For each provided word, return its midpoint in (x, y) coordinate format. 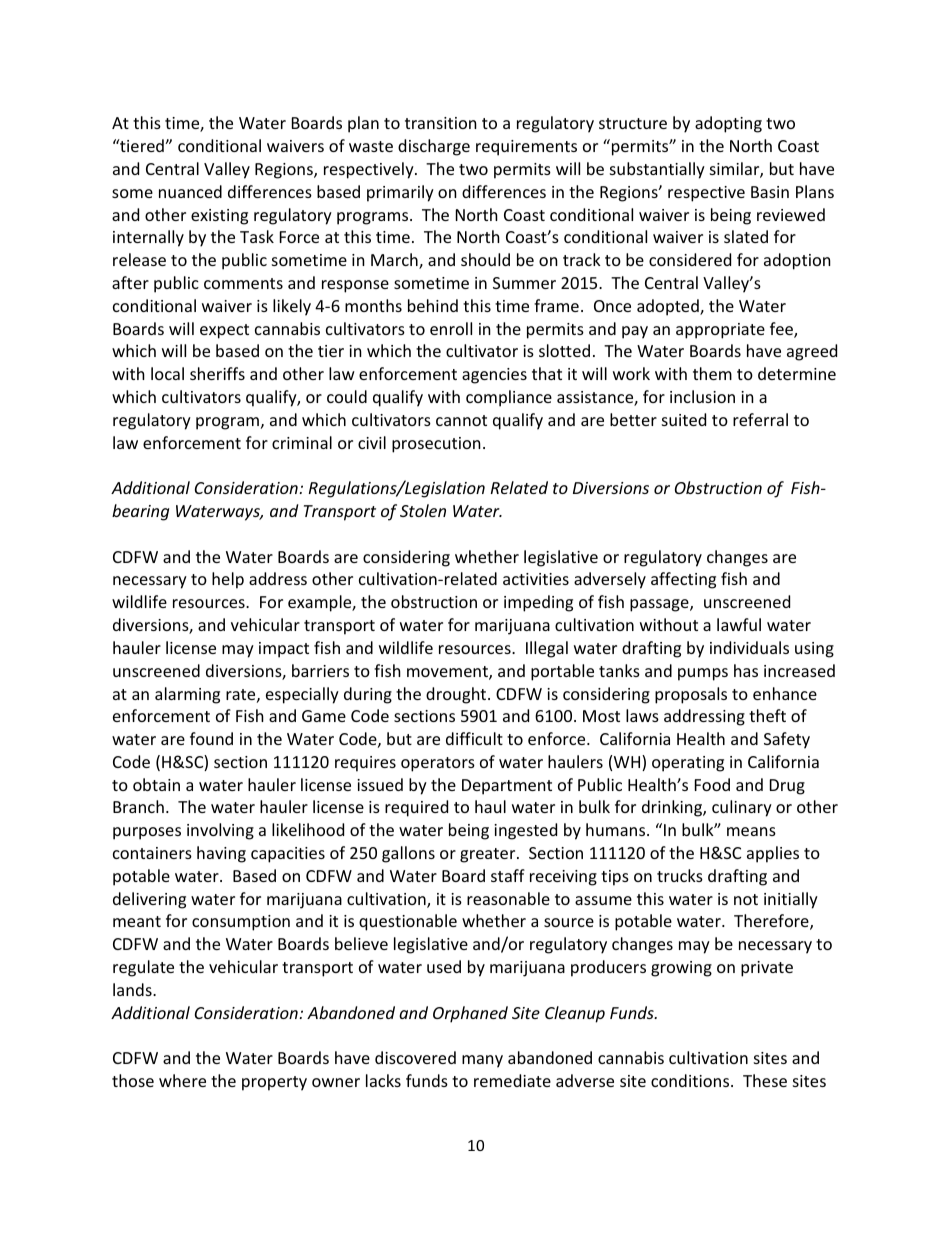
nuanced (190, 191)
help (228, 580)
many (482, 1061)
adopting (728, 124)
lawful (739, 624)
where (182, 1080)
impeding (538, 603)
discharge (434, 147)
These (765, 1080)
